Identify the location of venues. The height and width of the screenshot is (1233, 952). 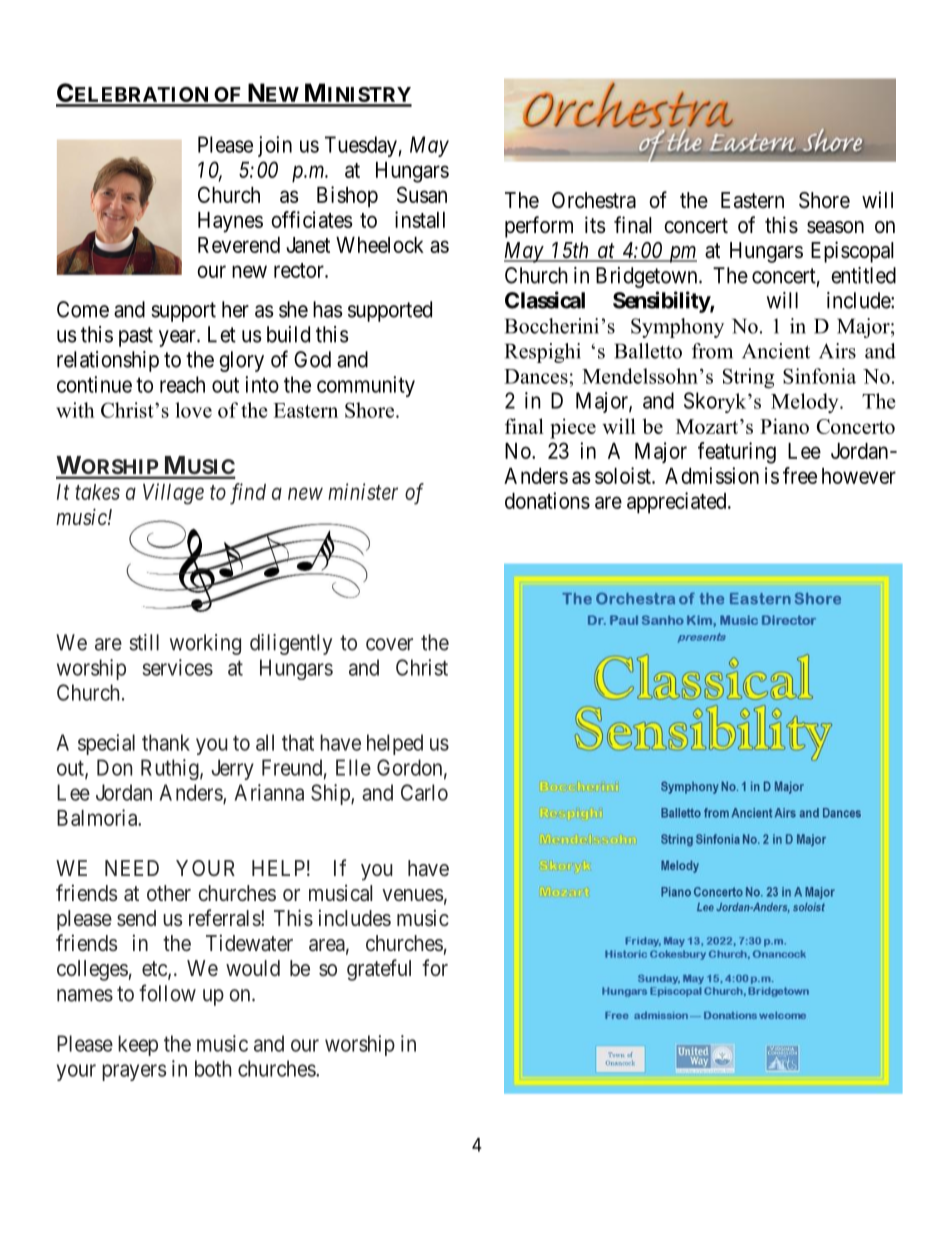
(413, 895).
